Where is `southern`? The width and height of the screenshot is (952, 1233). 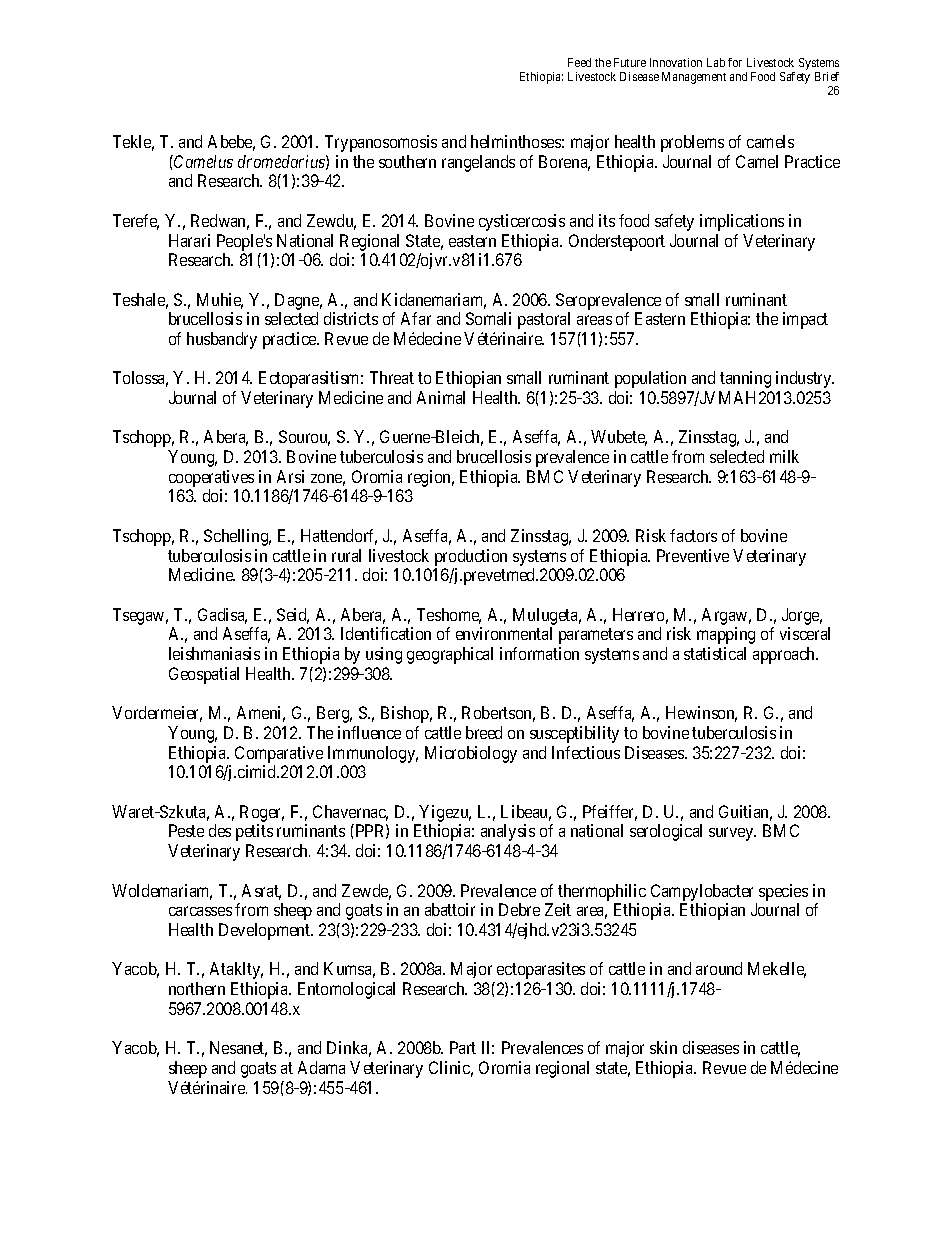
southern is located at coordinates (407, 161).
